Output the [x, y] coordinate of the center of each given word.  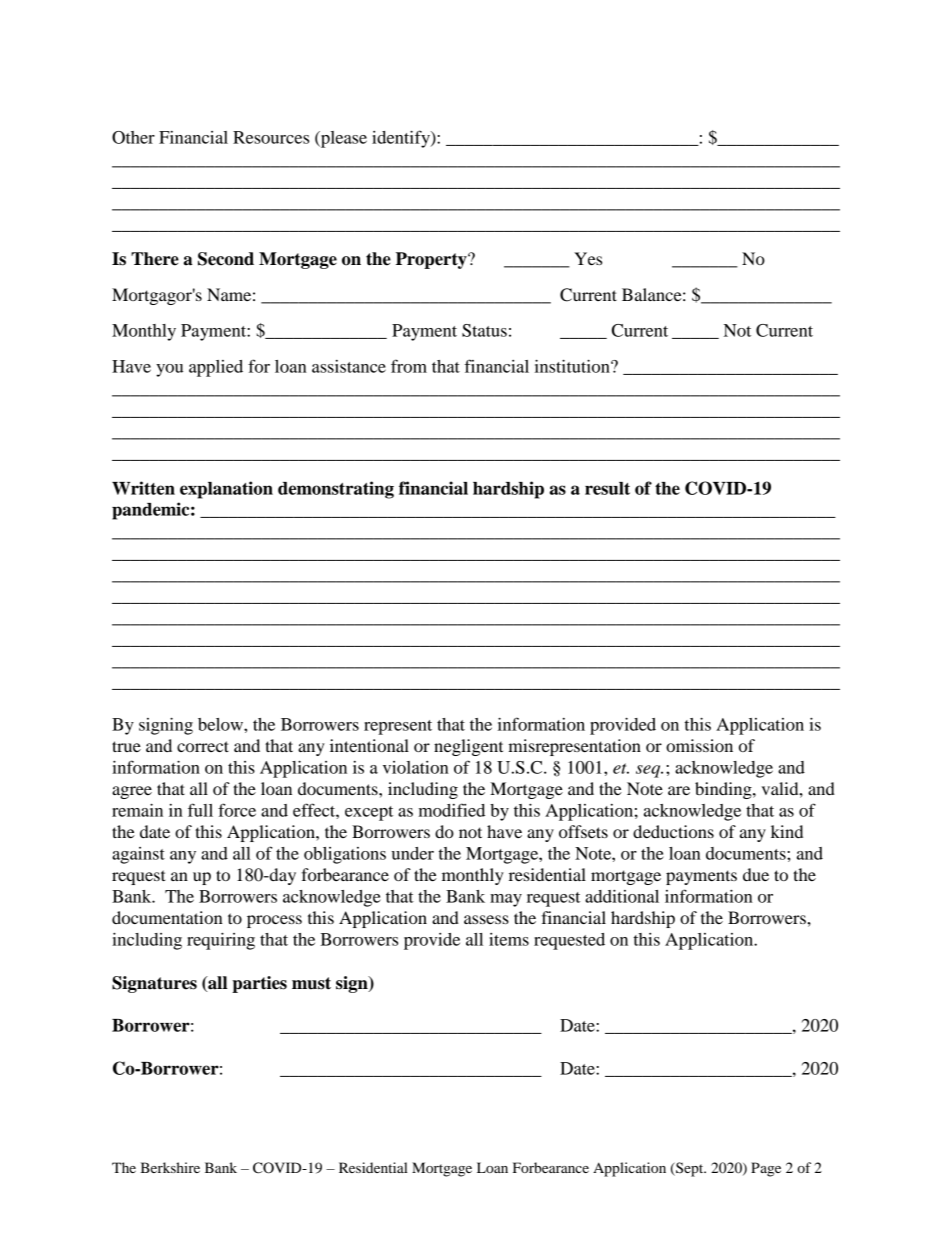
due [756, 874]
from [409, 366]
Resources [271, 137]
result [607, 488]
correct [203, 746]
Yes [588, 258]
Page [766, 1169]
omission [699, 745]
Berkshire [170, 1167]
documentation [167, 917]
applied [216, 368]
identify [402, 139]
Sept [690, 1169]
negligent [468, 747]
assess [486, 919]
